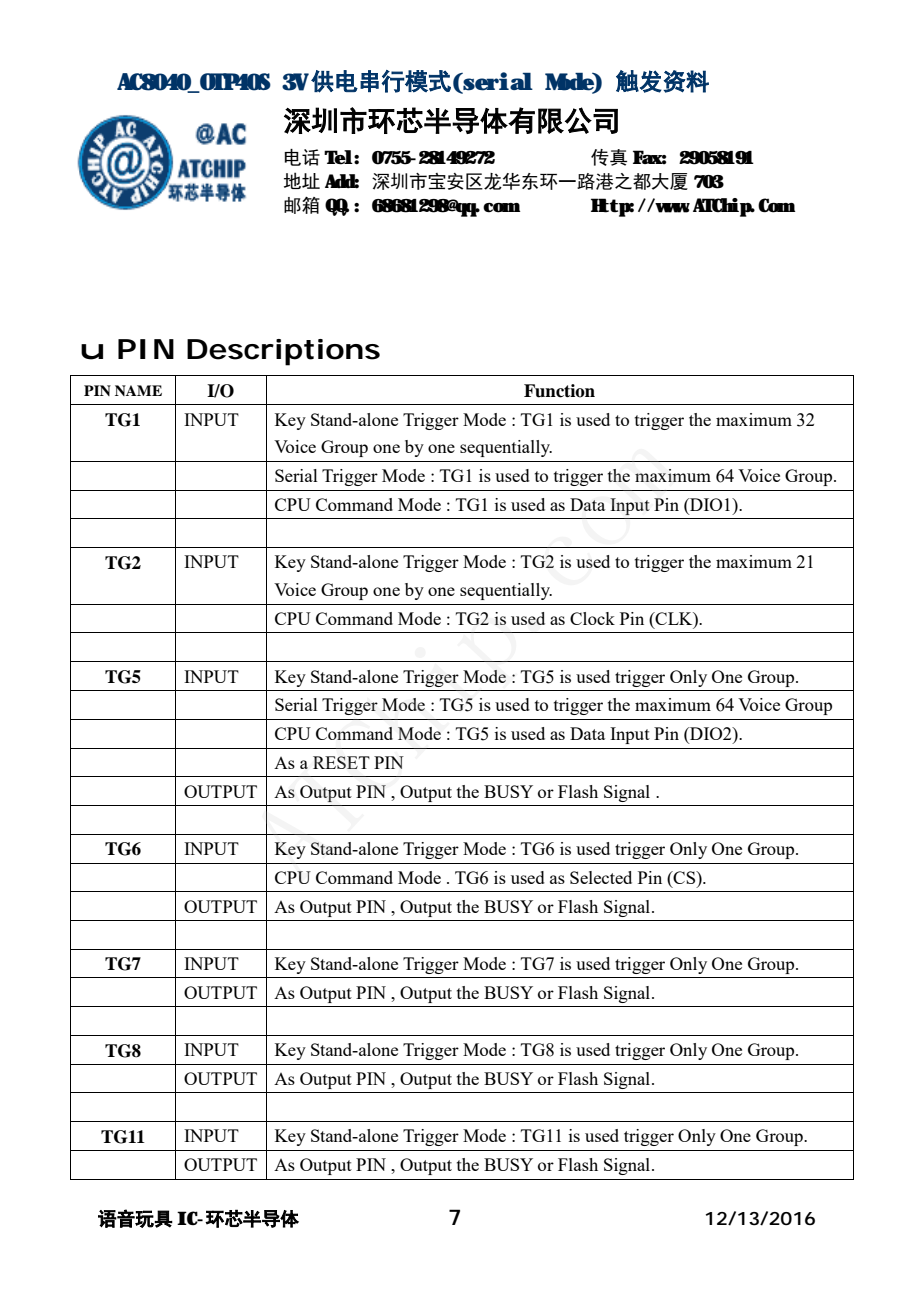 Image resolution: width=924 pixels, height=1308 pixels. I want to click on RESET, so click(341, 762).
